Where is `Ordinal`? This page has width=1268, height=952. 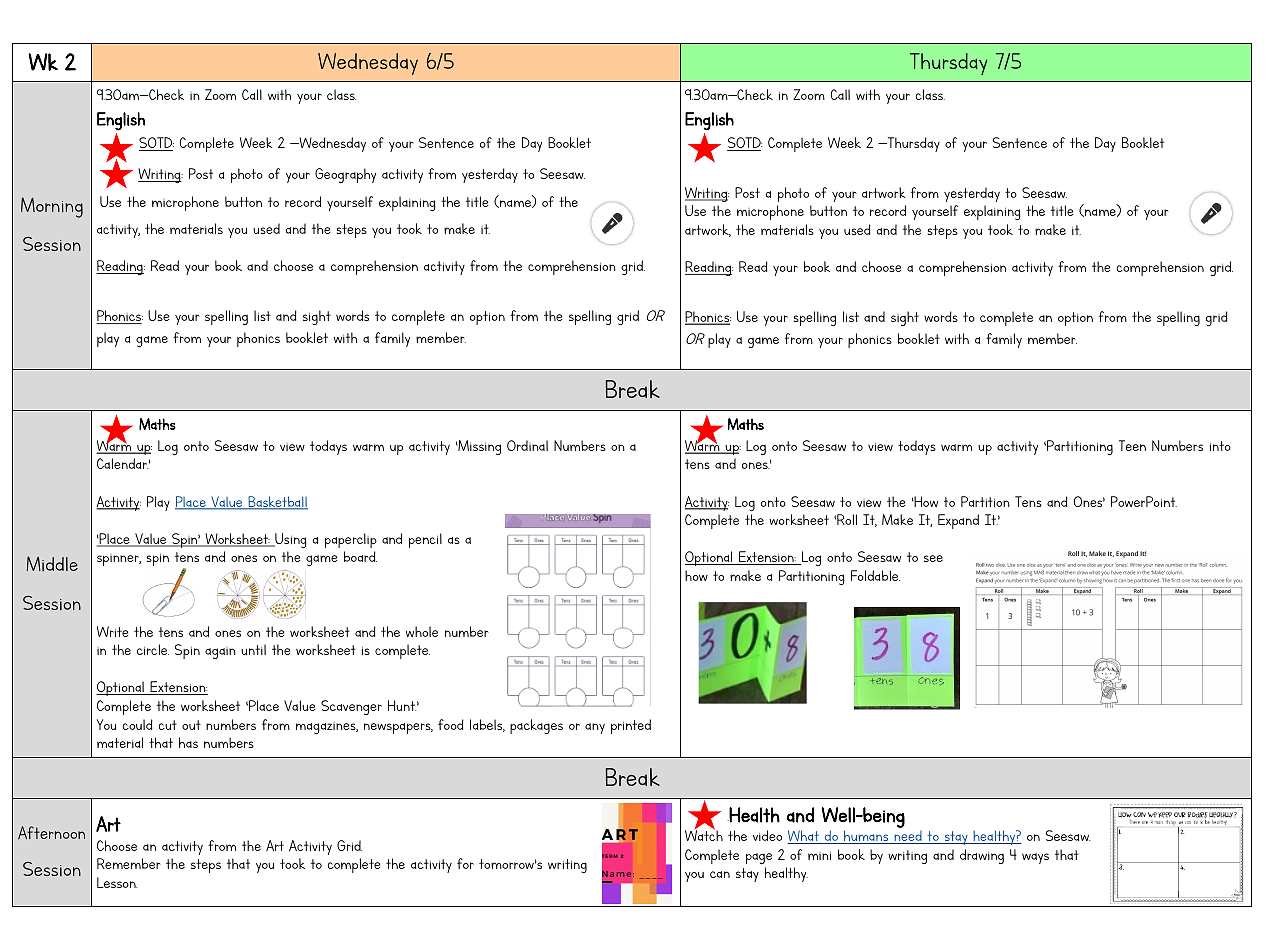 Ordinal is located at coordinates (527, 445).
